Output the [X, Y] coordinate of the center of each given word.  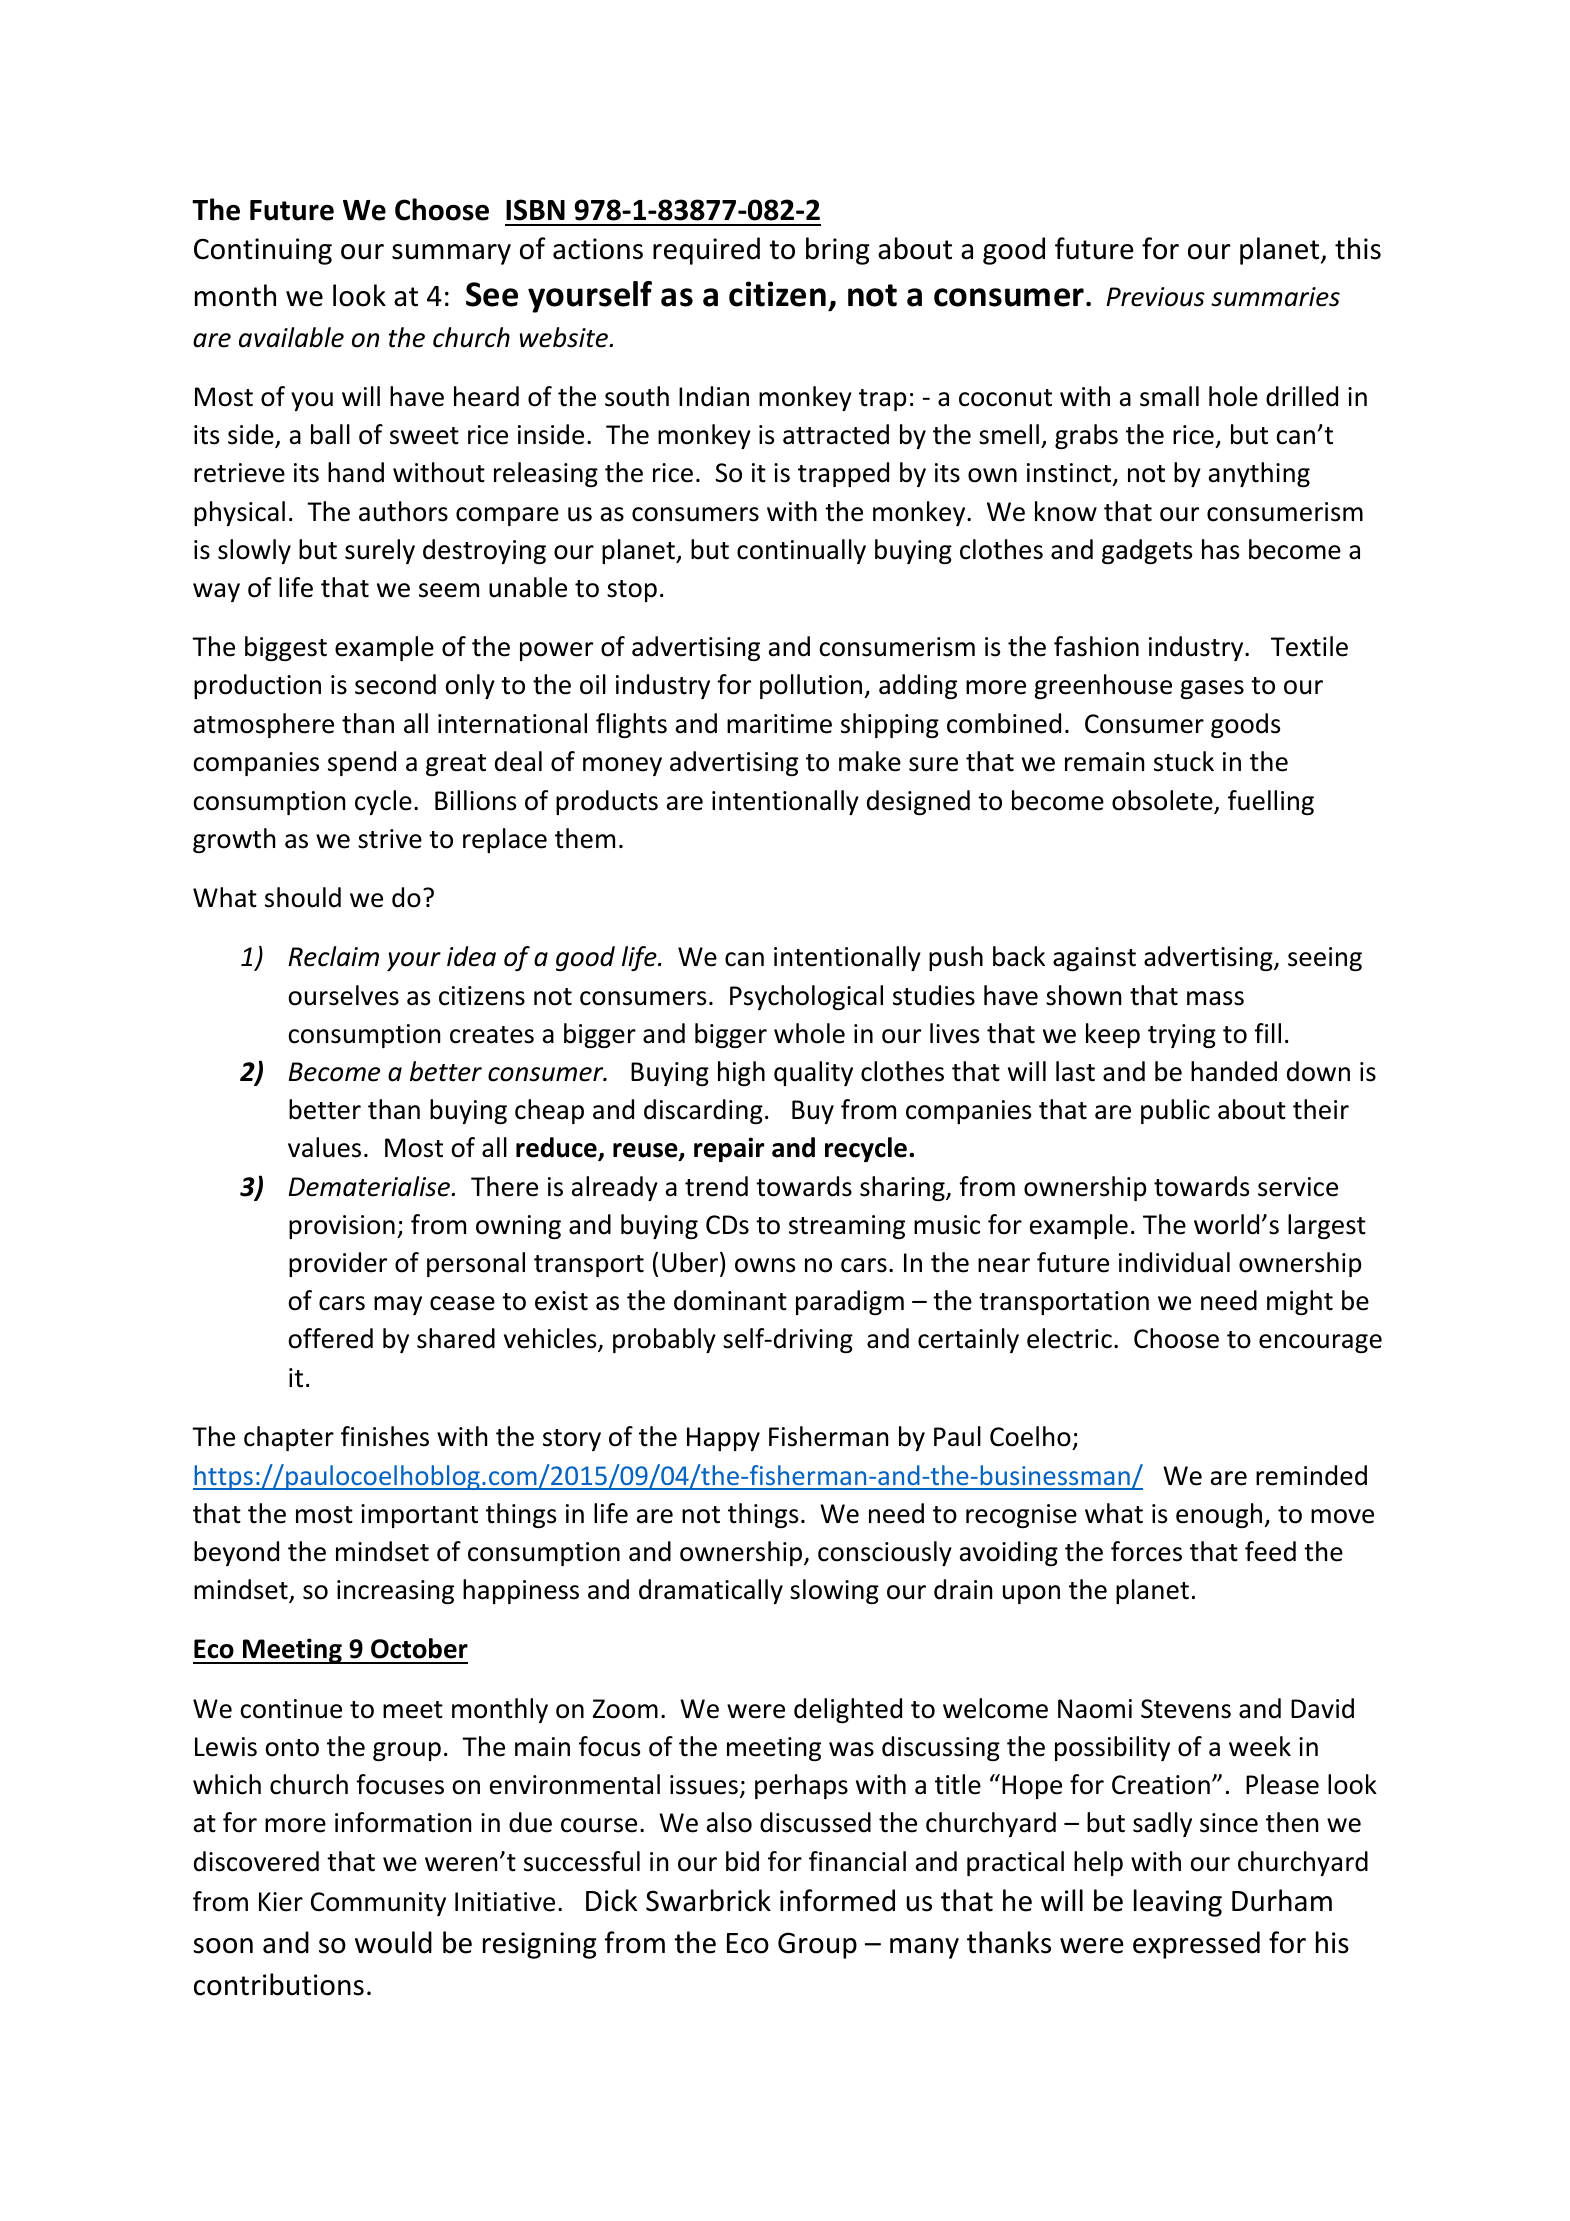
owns [765, 1265]
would [393, 1942]
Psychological [806, 997]
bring [838, 251]
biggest [286, 648]
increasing [395, 1592]
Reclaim [333, 956]
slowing [834, 1591]
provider [338, 1264]
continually [801, 551]
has [1220, 549]
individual [1174, 1262]
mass [1215, 998]
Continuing [263, 251]
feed [1270, 1551]
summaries [1275, 297]
